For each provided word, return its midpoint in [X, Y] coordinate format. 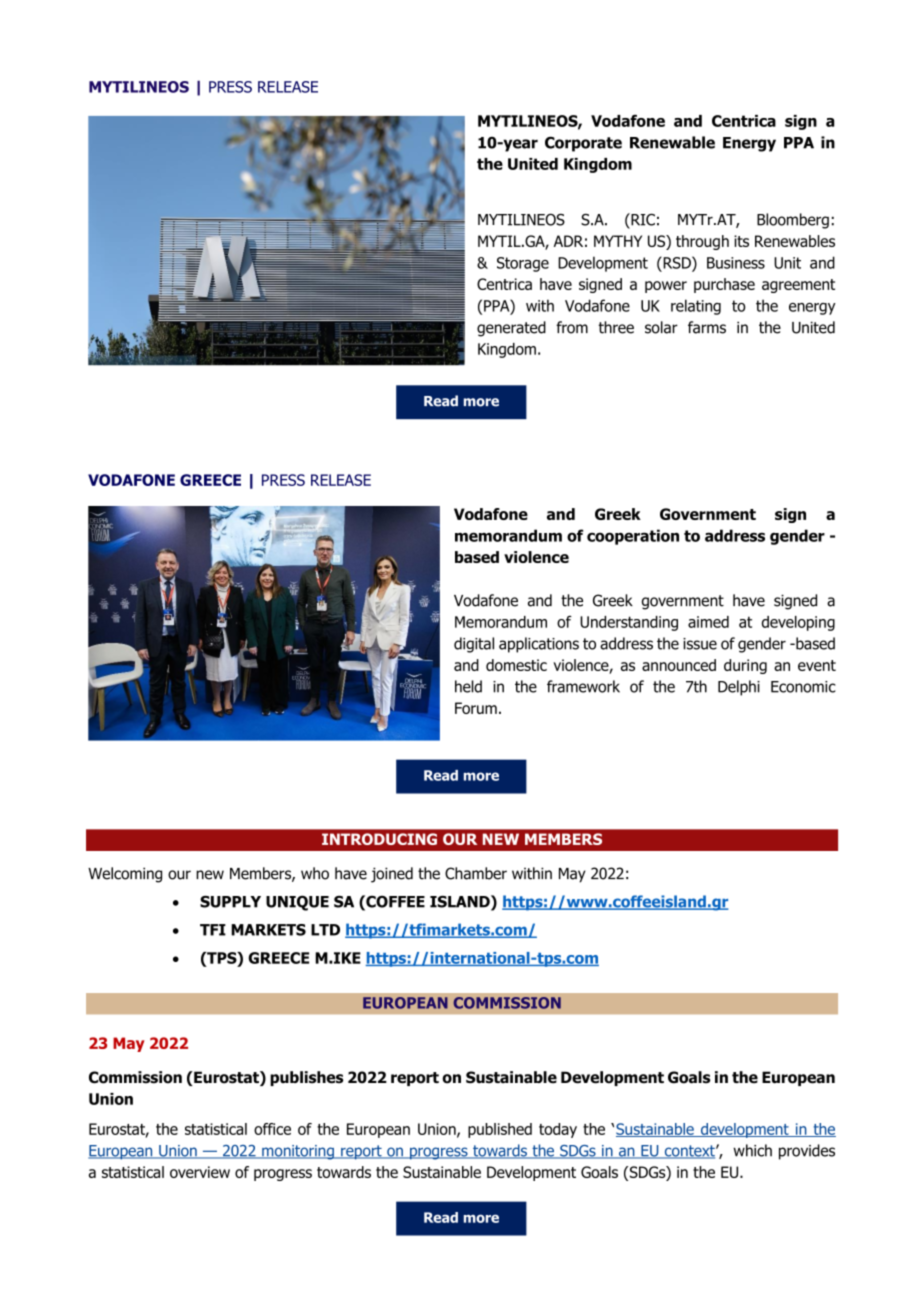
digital [474, 645]
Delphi [739, 688]
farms [707, 327]
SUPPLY [230, 902]
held [468, 686]
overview [200, 1172]
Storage [523, 264]
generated [511, 329]
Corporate [583, 144]
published [500, 1130]
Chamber [476, 873]
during [745, 666]
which [752, 1150]
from [572, 327]
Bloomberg [793, 221]
